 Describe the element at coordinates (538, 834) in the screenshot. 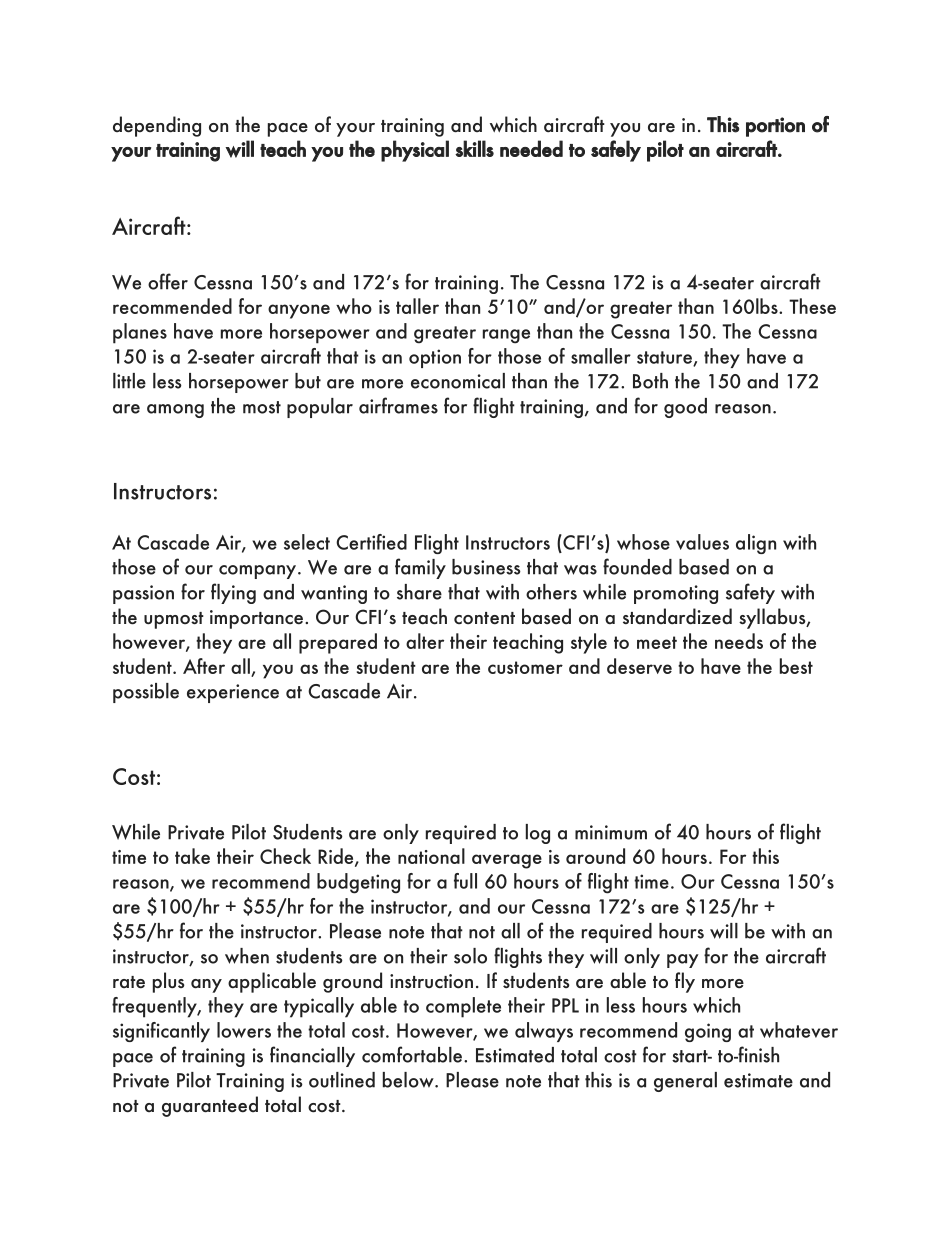

I see `log` at that location.
